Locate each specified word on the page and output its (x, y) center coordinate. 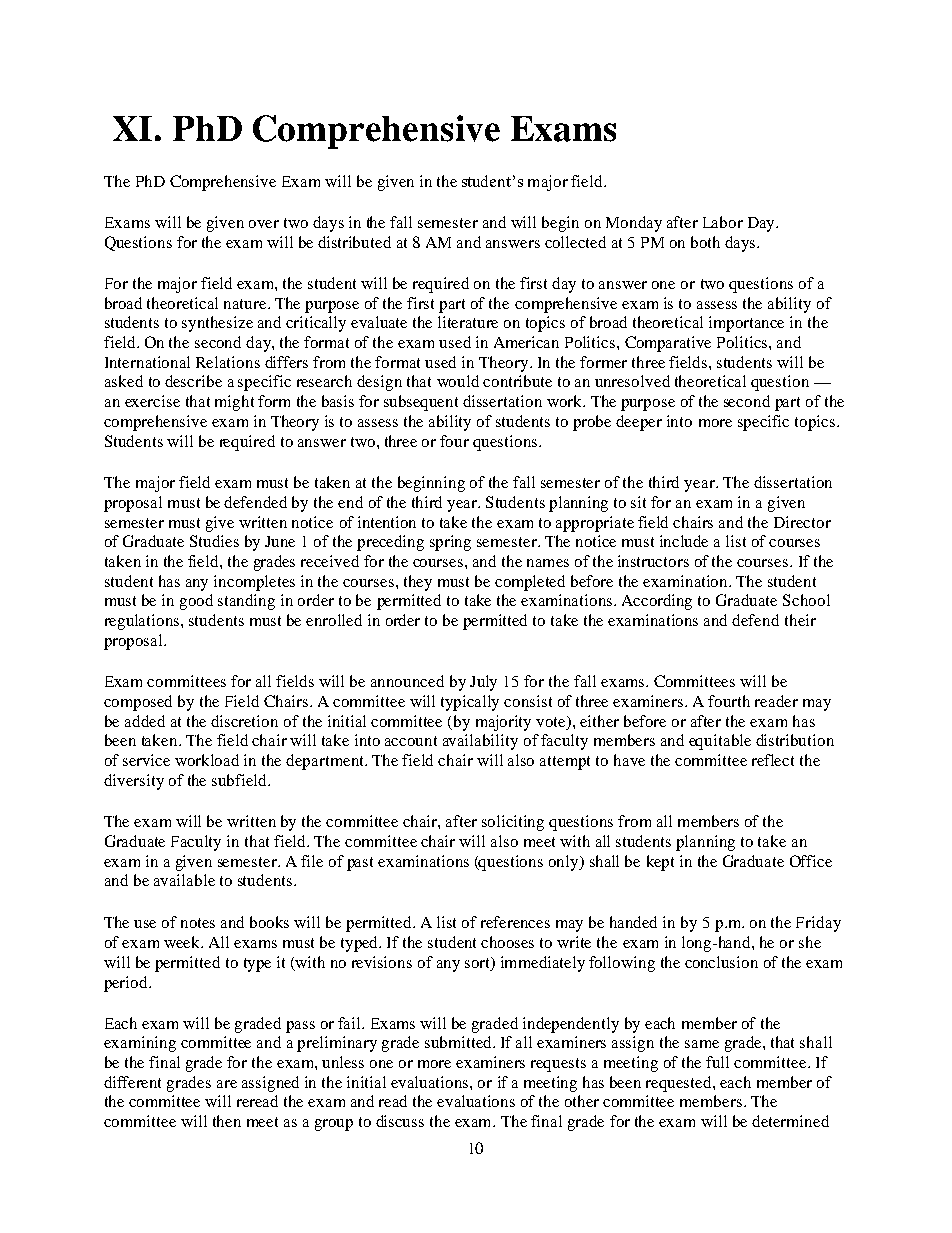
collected (575, 242)
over (264, 224)
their (800, 620)
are (227, 1084)
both (705, 242)
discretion (244, 721)
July (483, 683)
